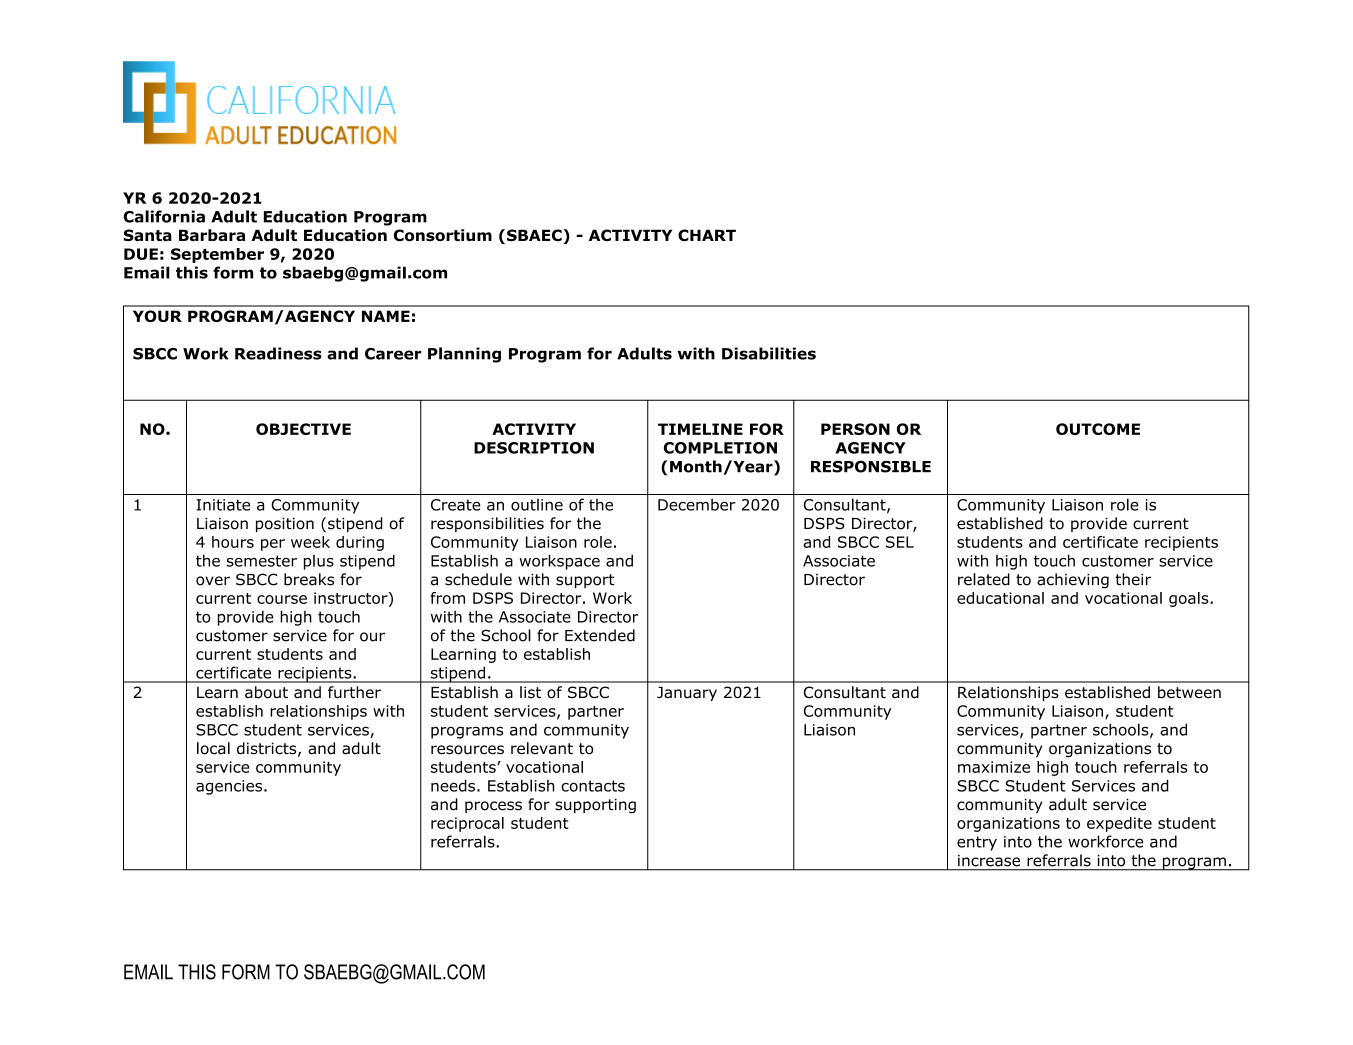  I want to click on TIMELINE, so click(700, 429).
